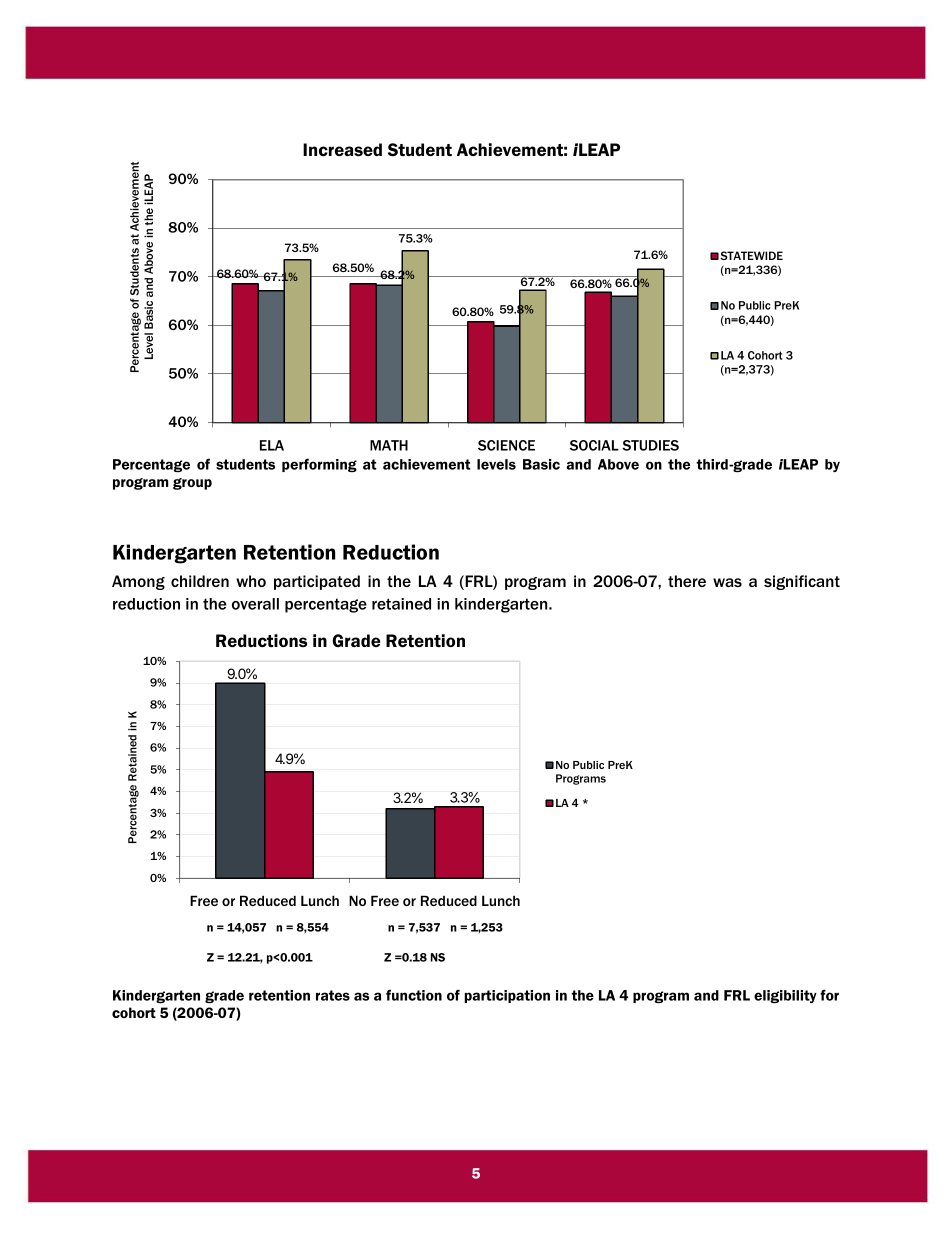 This screenshot has height=1233, width=952. I want to click on was, so click(727, 582).
